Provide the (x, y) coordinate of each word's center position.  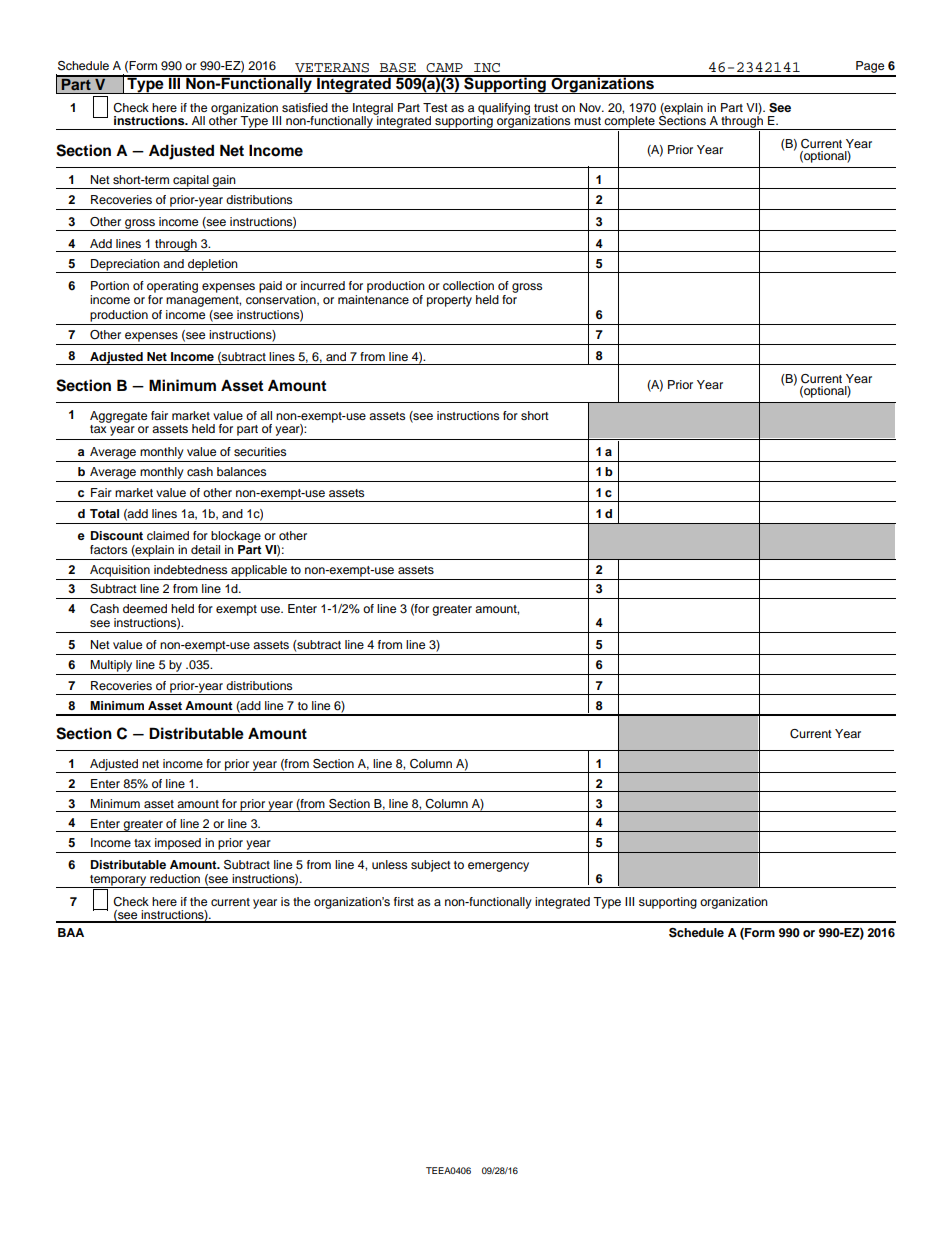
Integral (373, 110)
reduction (175, 878)
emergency (498, 867)
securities (260, 451)
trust (546, 108)
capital (191, 182)
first (404, 901)
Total (104, 513)
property (449, 301)
